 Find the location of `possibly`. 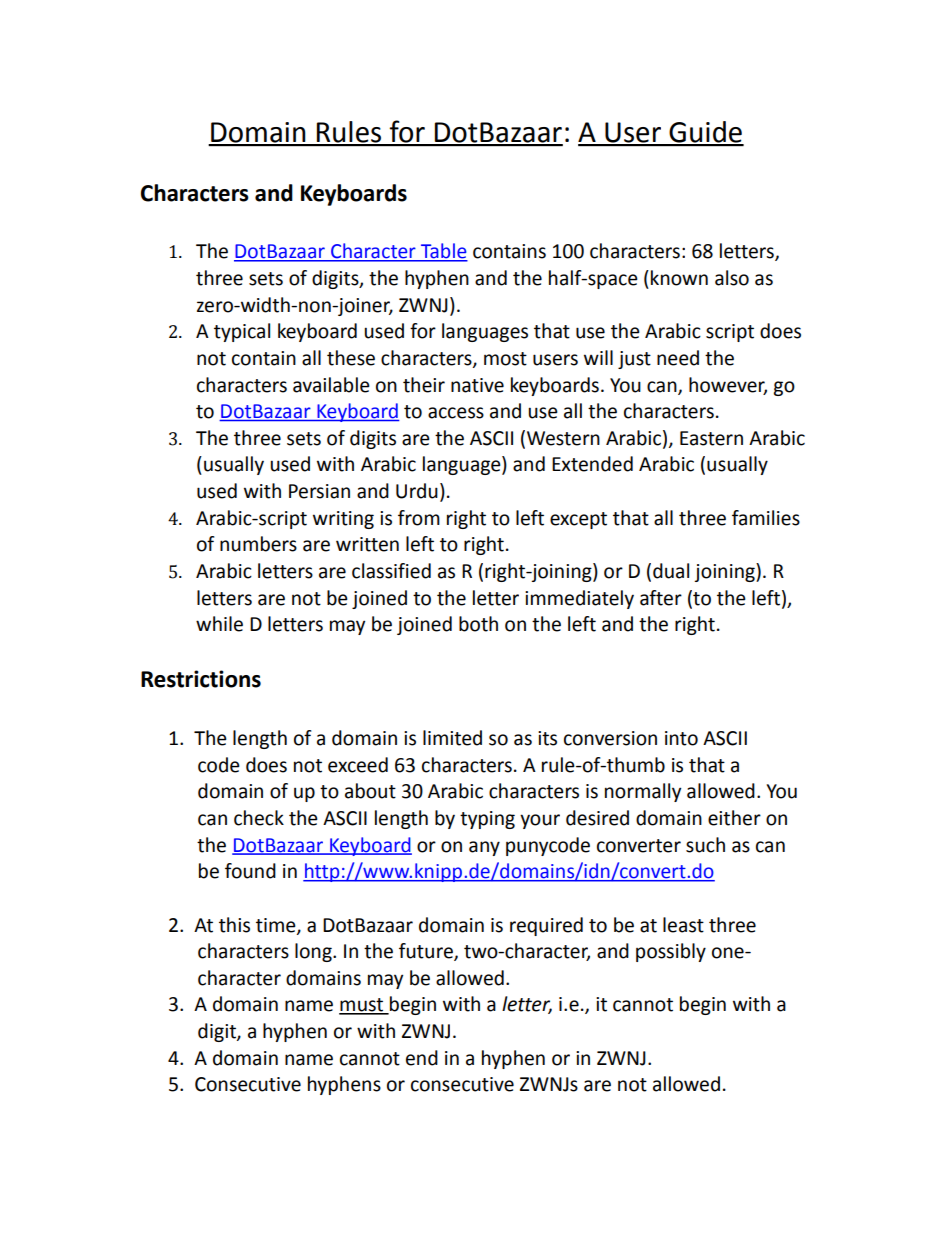

possibly is located at coordinates (671, 952).
